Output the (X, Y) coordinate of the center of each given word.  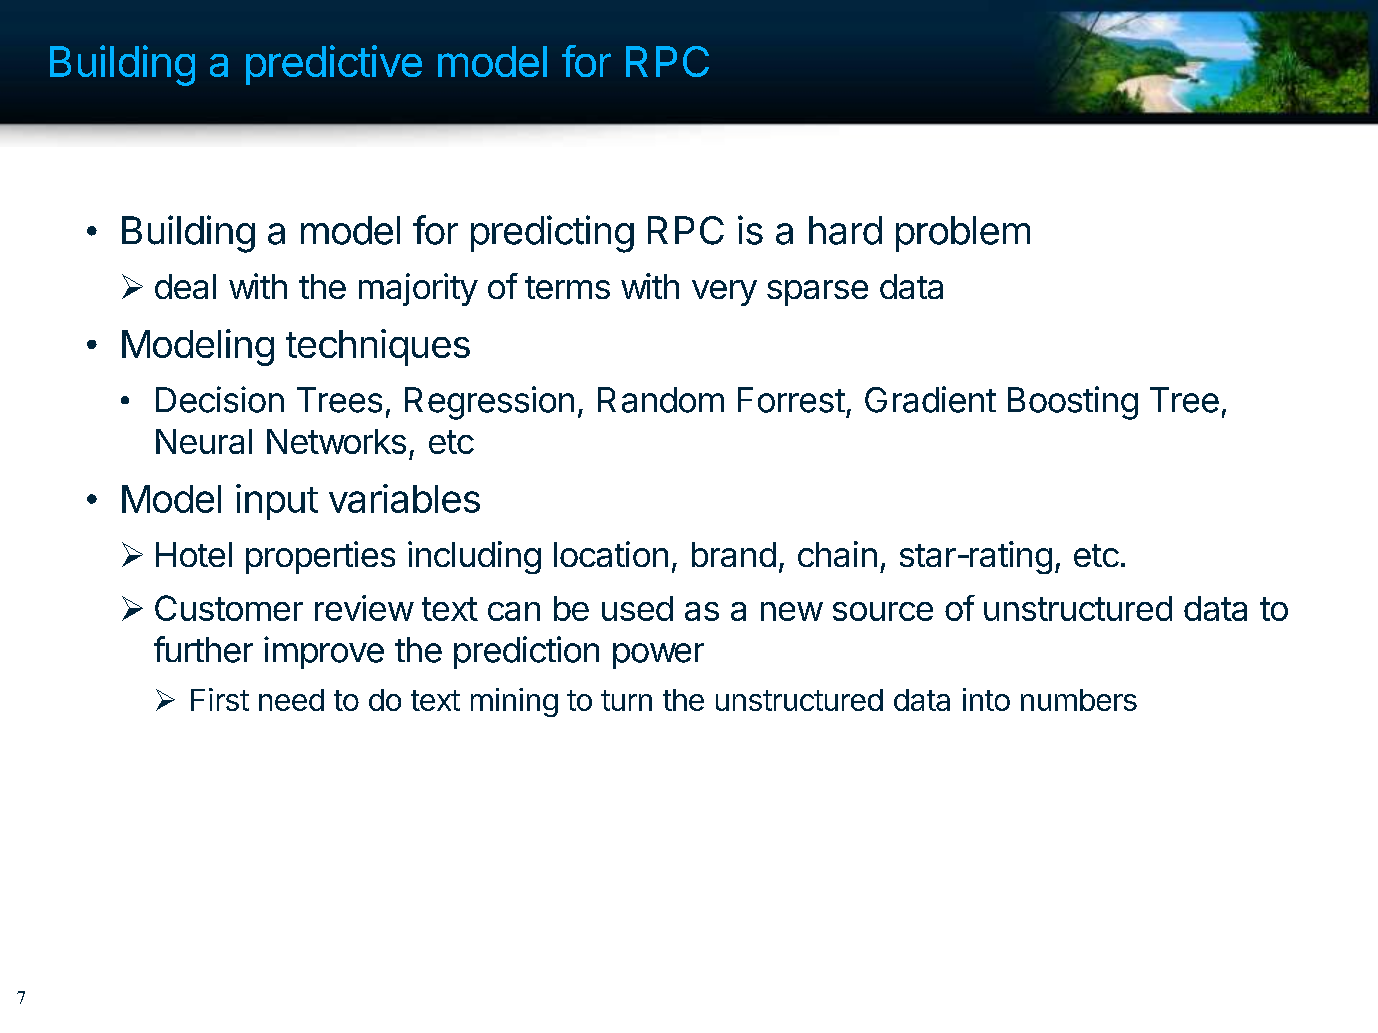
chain (837, 554)
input (277, 502)
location (611, 554)
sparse (817, 293)
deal (185, 286)
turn (626, 700)
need (291, 700)
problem (963, 234)
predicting (552, 234)
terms (567, 287)
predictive (334, 65)
